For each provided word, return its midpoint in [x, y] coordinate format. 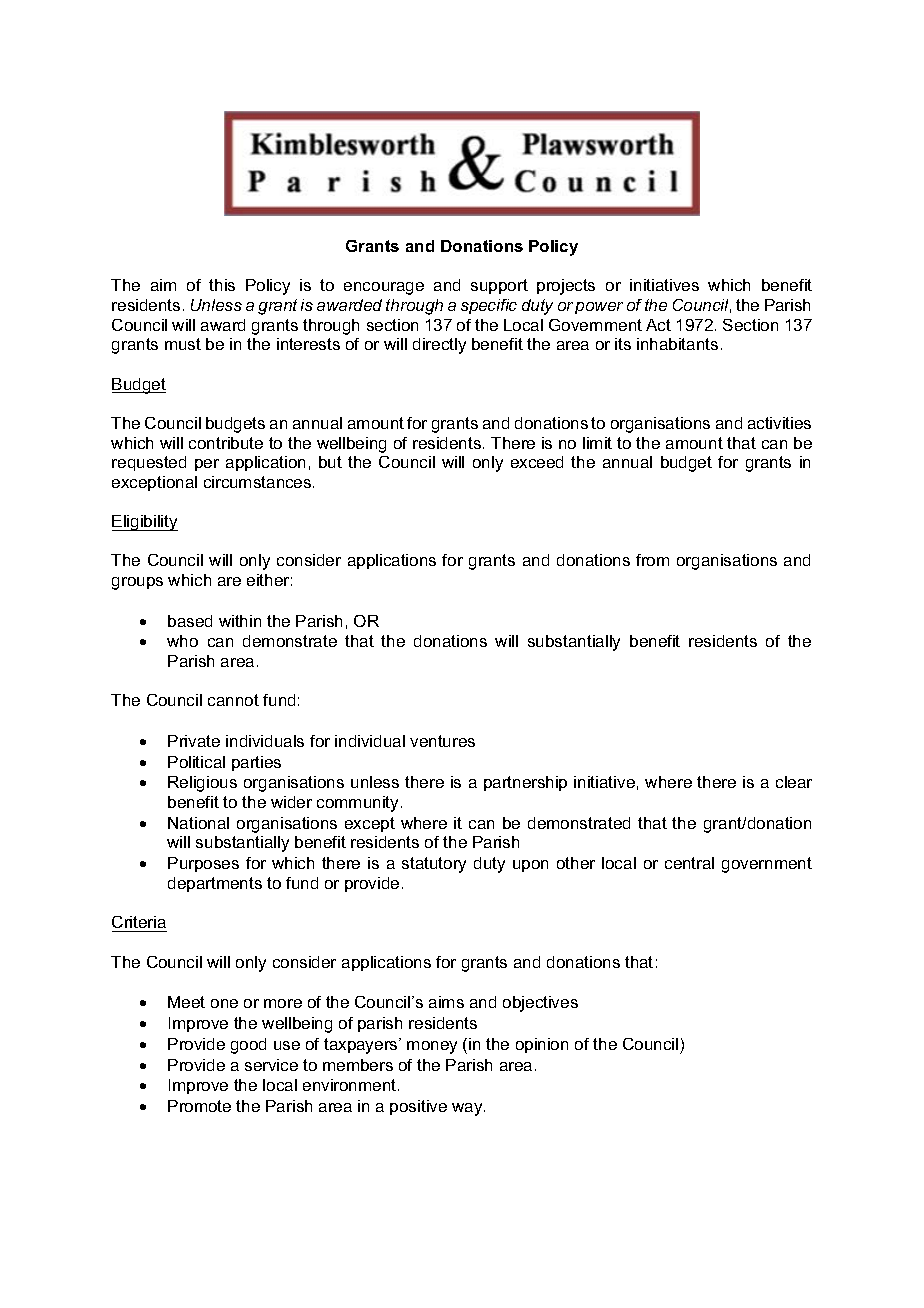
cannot [233, 700]
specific [489, 306]
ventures [442, 741]
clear [794, 782]
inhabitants [677, 344]
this [222, 285]
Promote [199, 1106]
